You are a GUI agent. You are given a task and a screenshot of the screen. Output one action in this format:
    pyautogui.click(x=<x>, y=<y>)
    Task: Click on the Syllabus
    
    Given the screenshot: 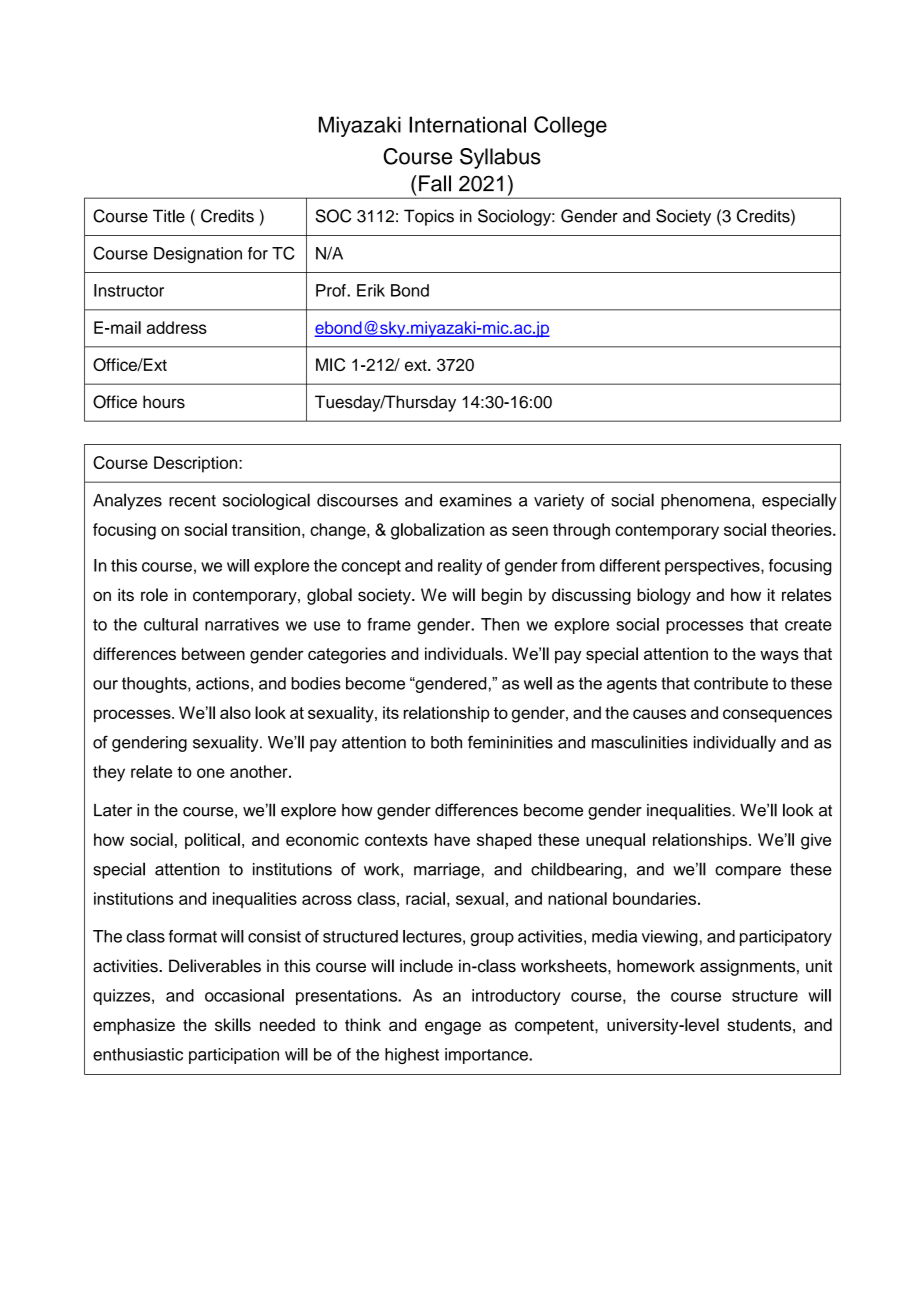 What is the action you would take?
    pyautogui.click(x=500, y=158)
